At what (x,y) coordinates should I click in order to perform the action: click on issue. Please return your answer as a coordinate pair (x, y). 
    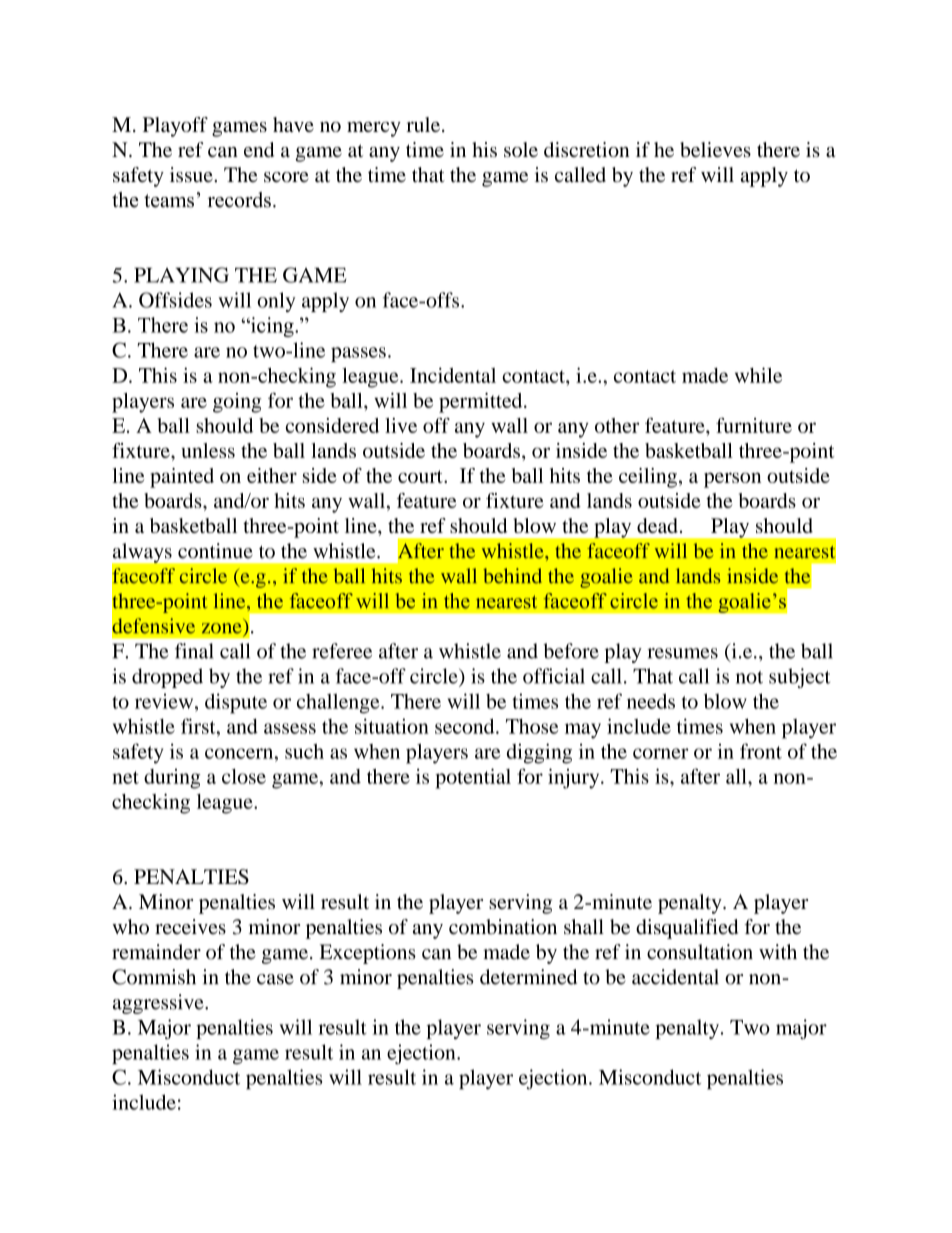
    Looking at the image, I should click on (192, 175).
